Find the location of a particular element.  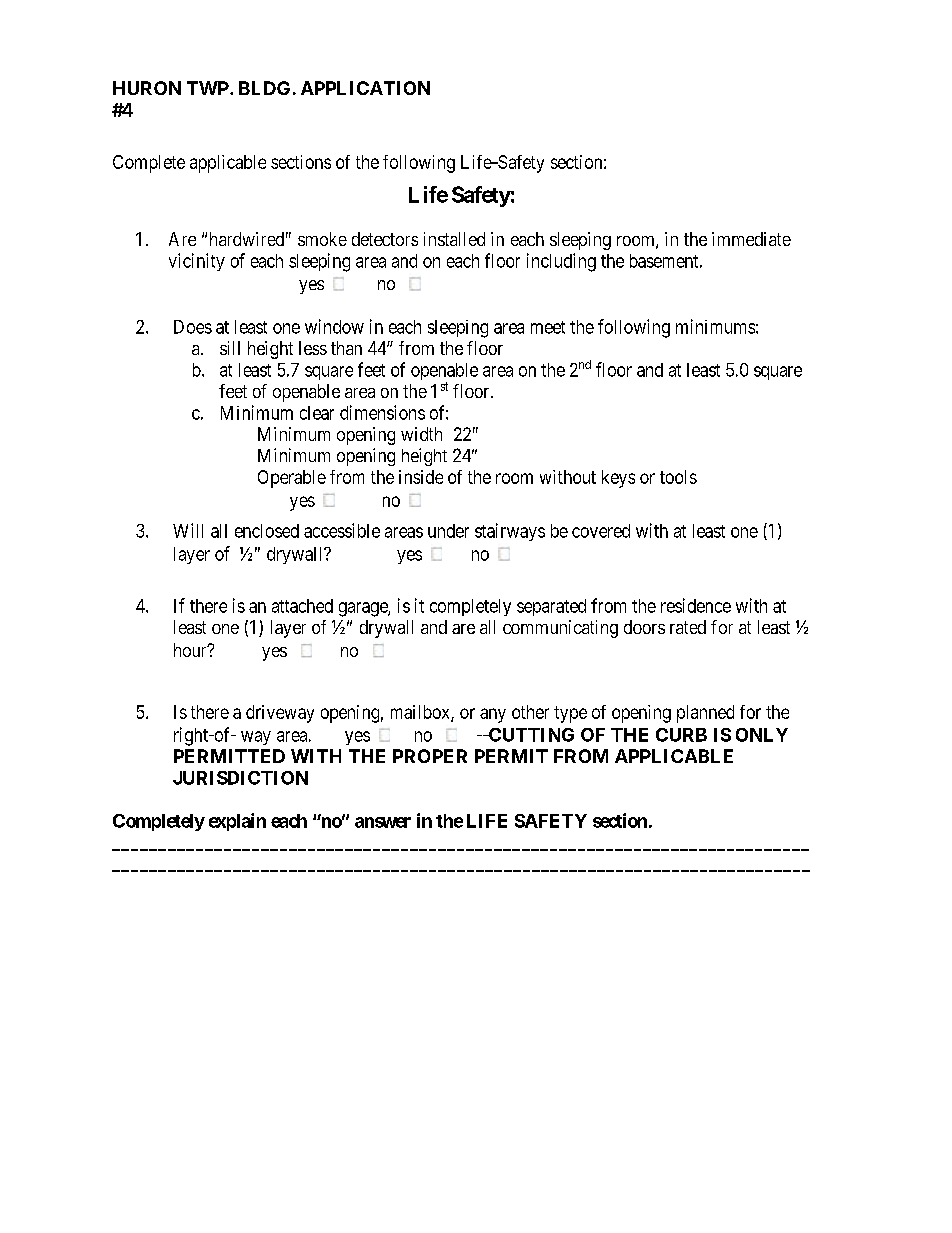

tools is located at coordinates (678, 477).
